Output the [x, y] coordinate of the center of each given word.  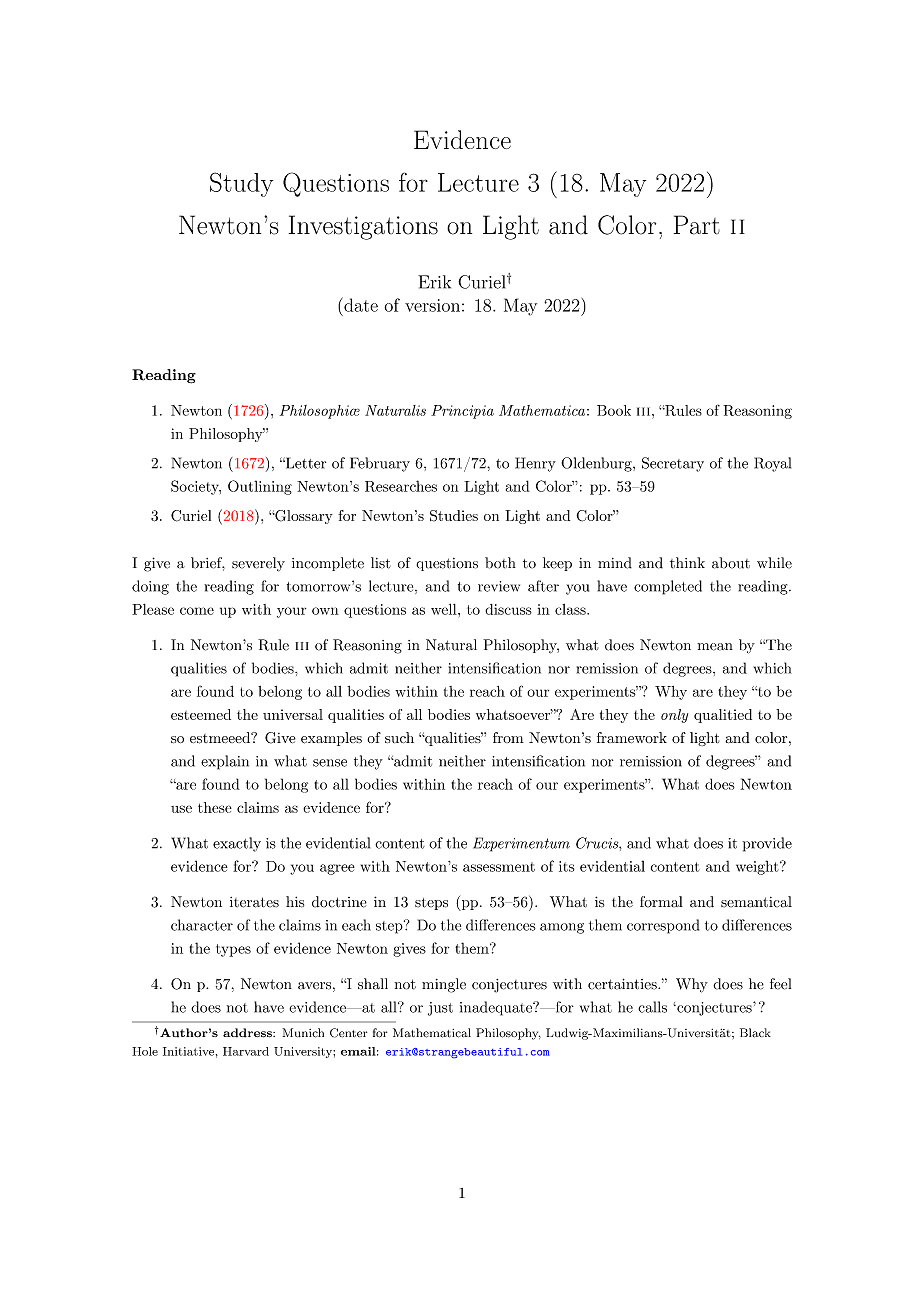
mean [715, 647]
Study [241, 184]
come [197, 611]
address [248, 1033]
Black [755, 1033]
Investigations [363, 227]
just [440, 1009]
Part [697, 225]
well [445, 609]
